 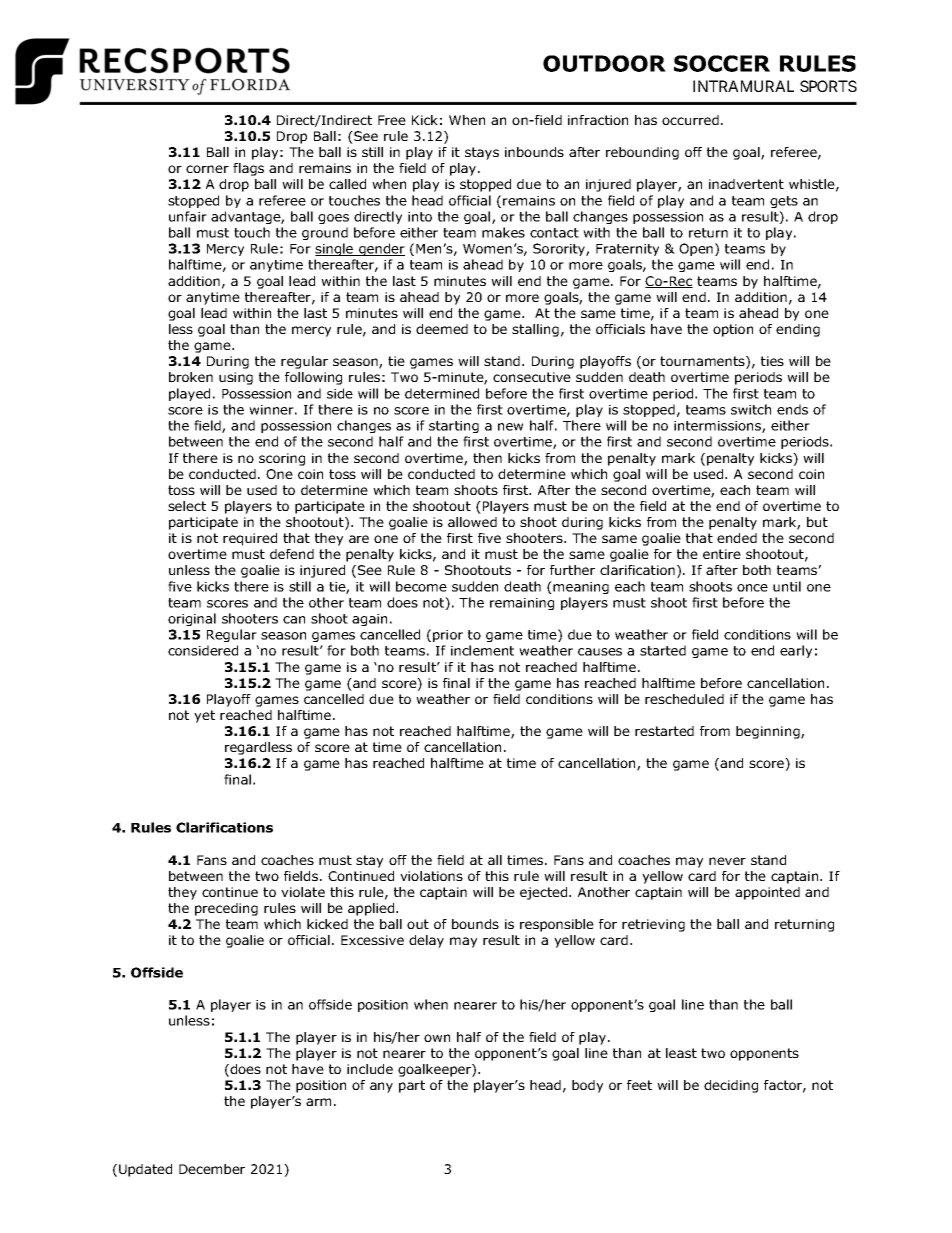 I want to click on corner, so click(x=207, y=169).
